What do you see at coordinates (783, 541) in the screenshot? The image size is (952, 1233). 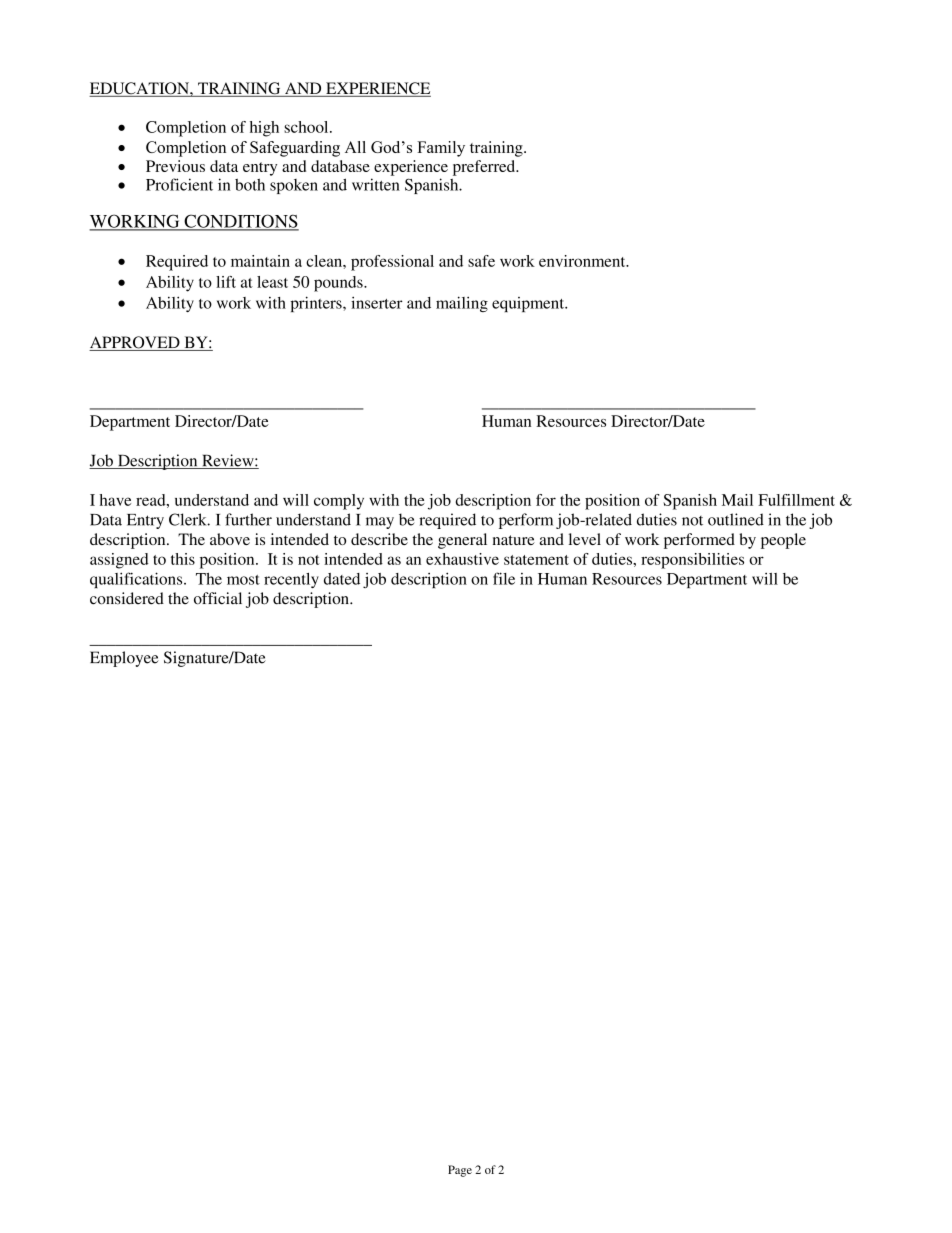 I see `people` at bounding box center [783, 541].
